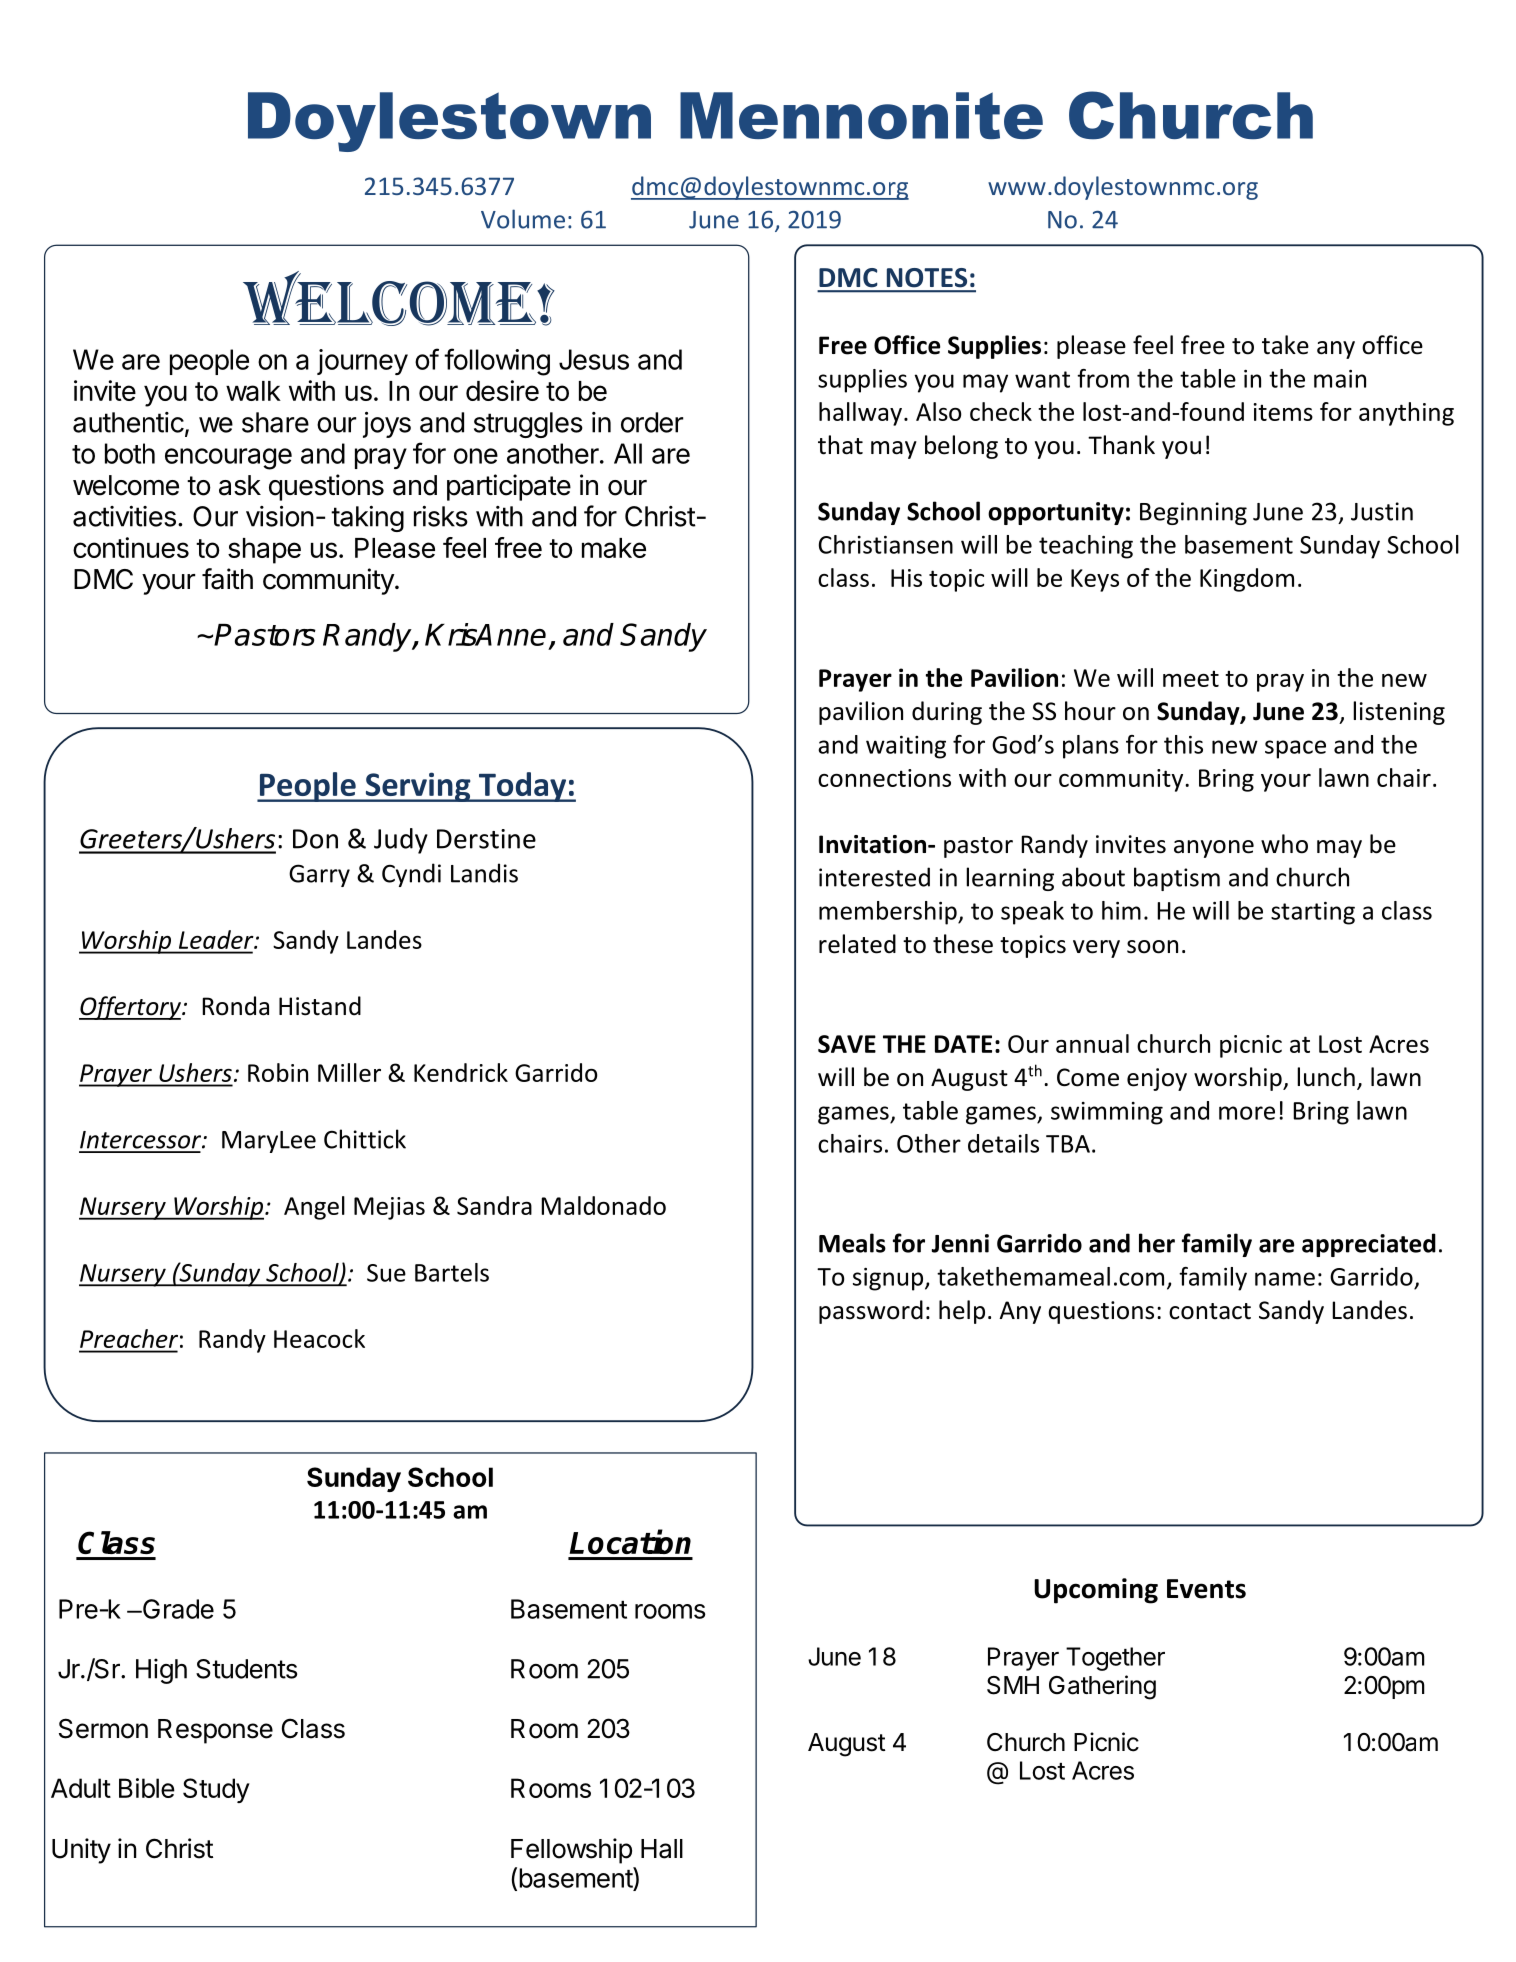  Describe the element at coordinates (216, 1790) in the image. I see `Study` at that location.
